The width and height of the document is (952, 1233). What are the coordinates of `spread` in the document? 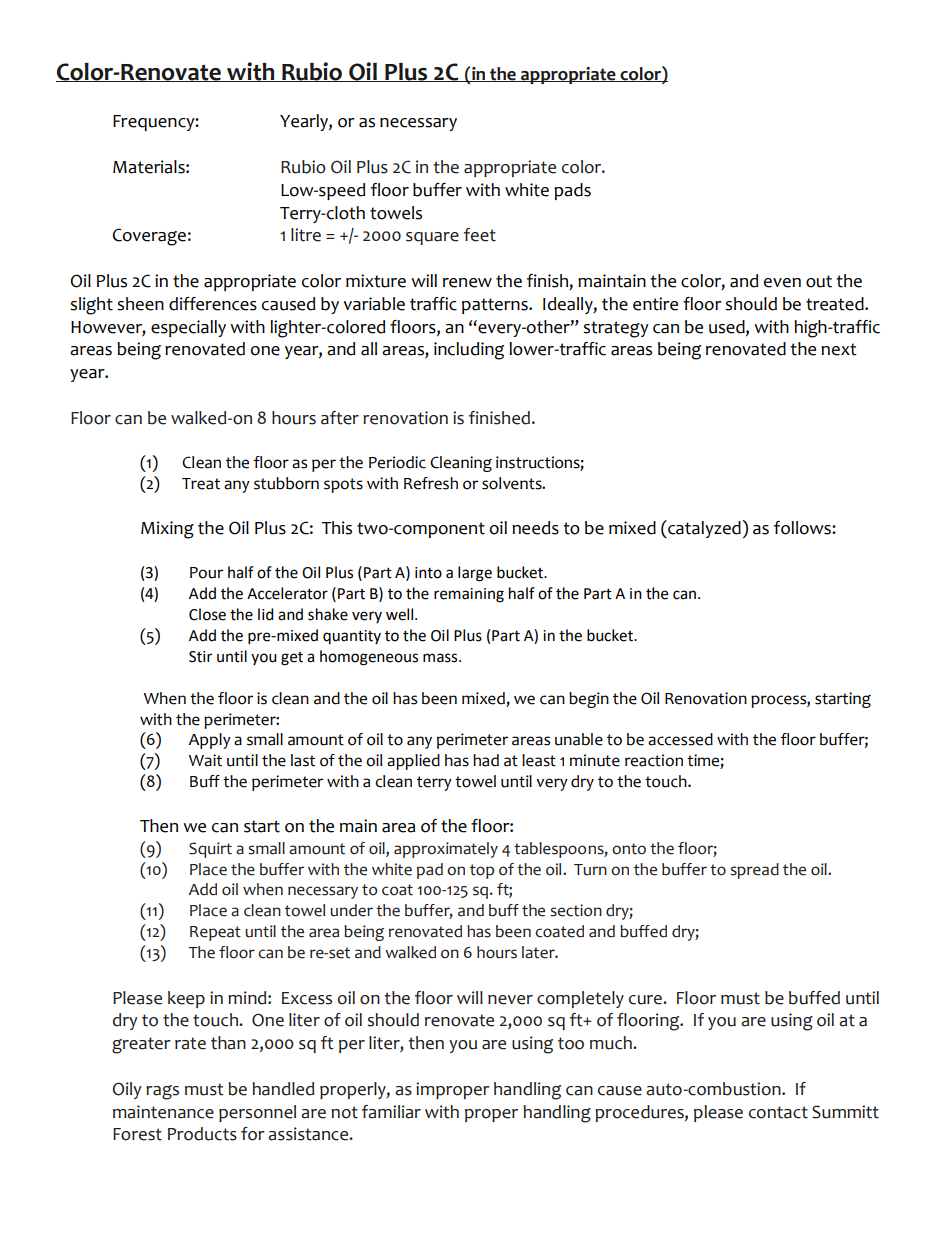 It's located at (754, 871).
